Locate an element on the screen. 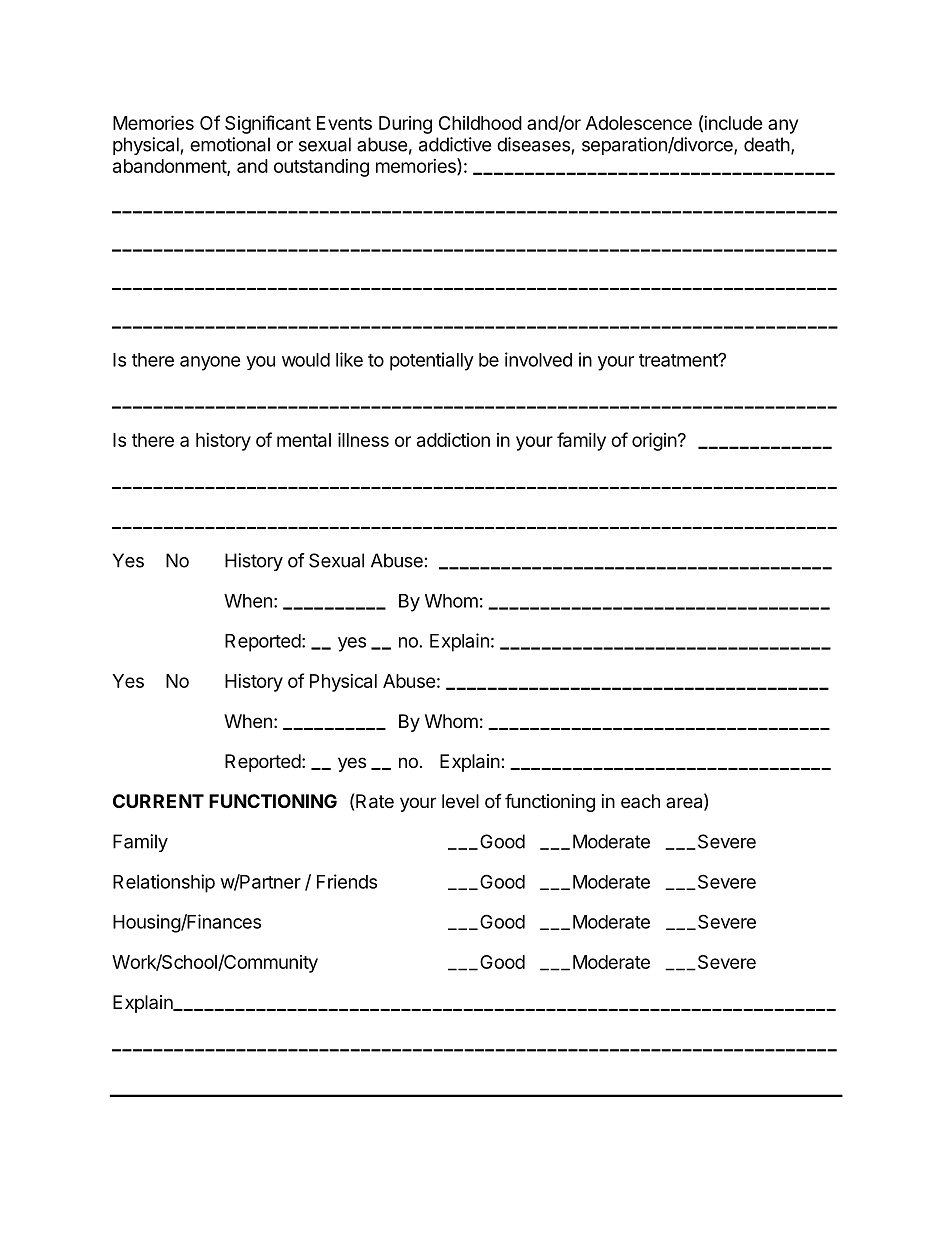 The height and width of the screenshot is (1233, 952). level is located at coordinates (460, 801).
